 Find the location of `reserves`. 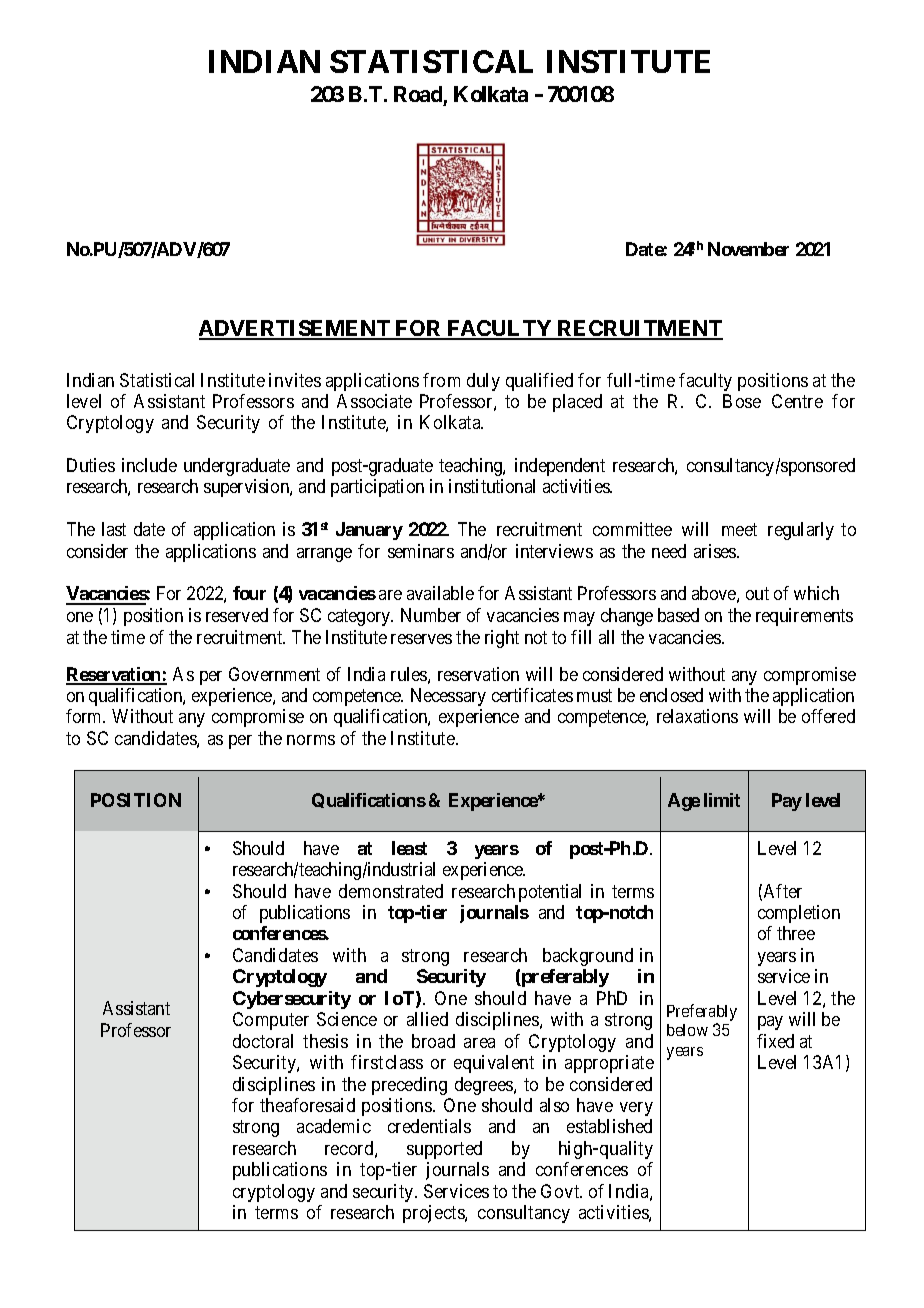

reserves is located at coordinates (421, 639).
